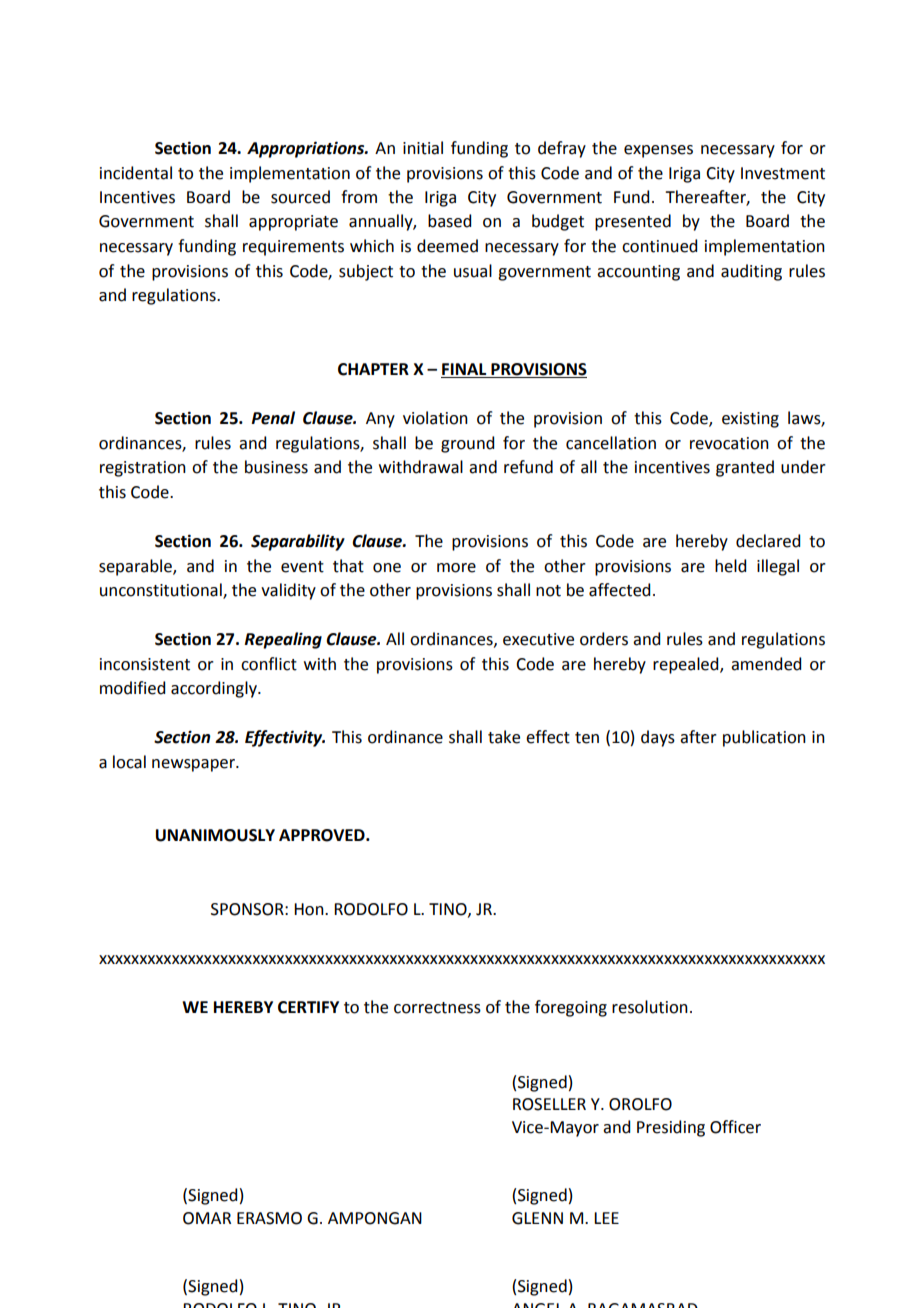  I want to click on incidental, so click(136, 173).
